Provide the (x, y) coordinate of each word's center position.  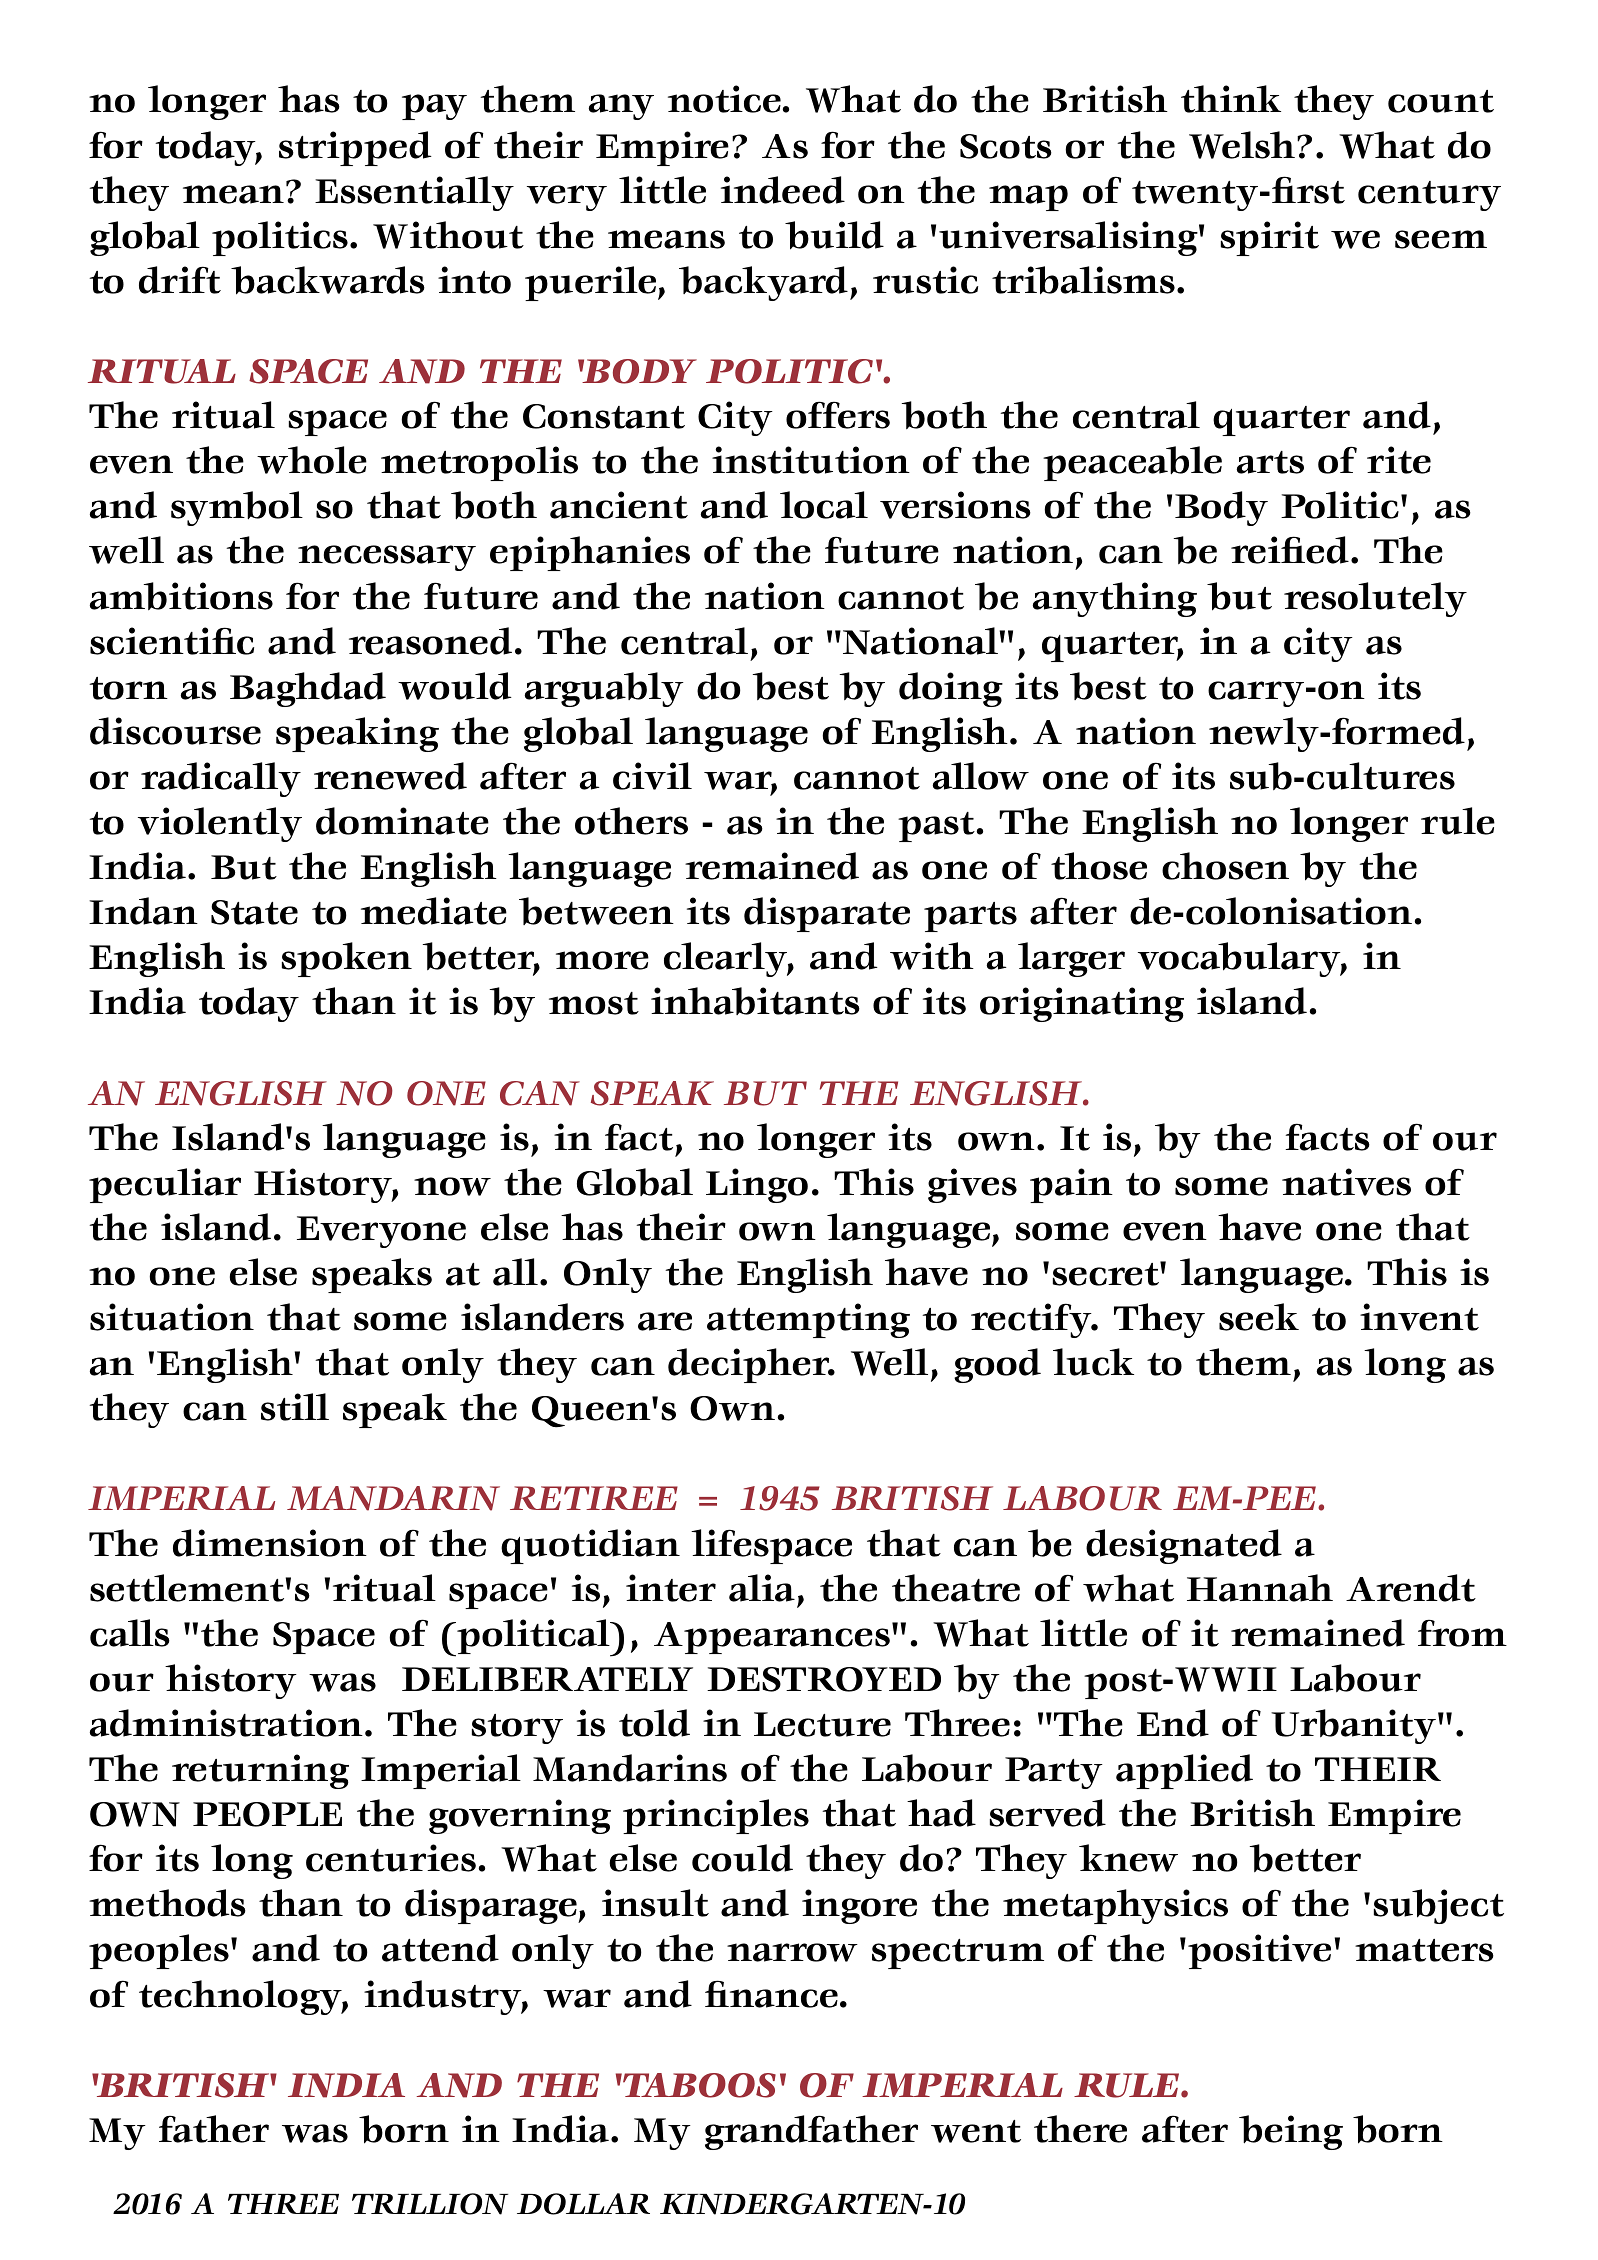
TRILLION (430, 2204)
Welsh (1242, 145)
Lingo (757, 1185)
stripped (355, 148)
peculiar (165, 1185)
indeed (783, 190)
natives (1346, 1182)
